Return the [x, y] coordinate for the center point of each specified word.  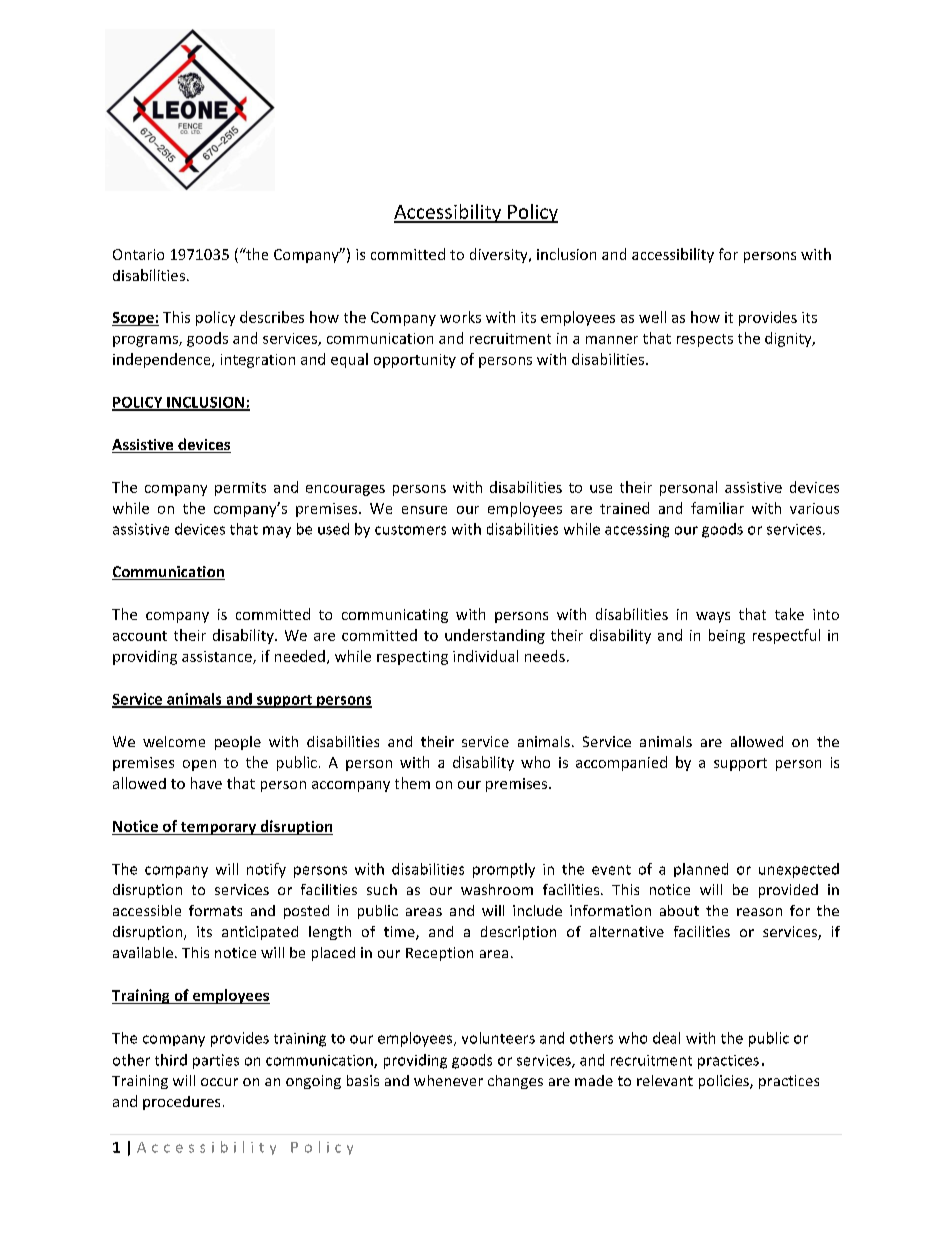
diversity [500, 255]
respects [705, 340]
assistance [218, 657]
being [727, 636]
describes [272, 317]
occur [219, 1082]
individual [485, 656]
